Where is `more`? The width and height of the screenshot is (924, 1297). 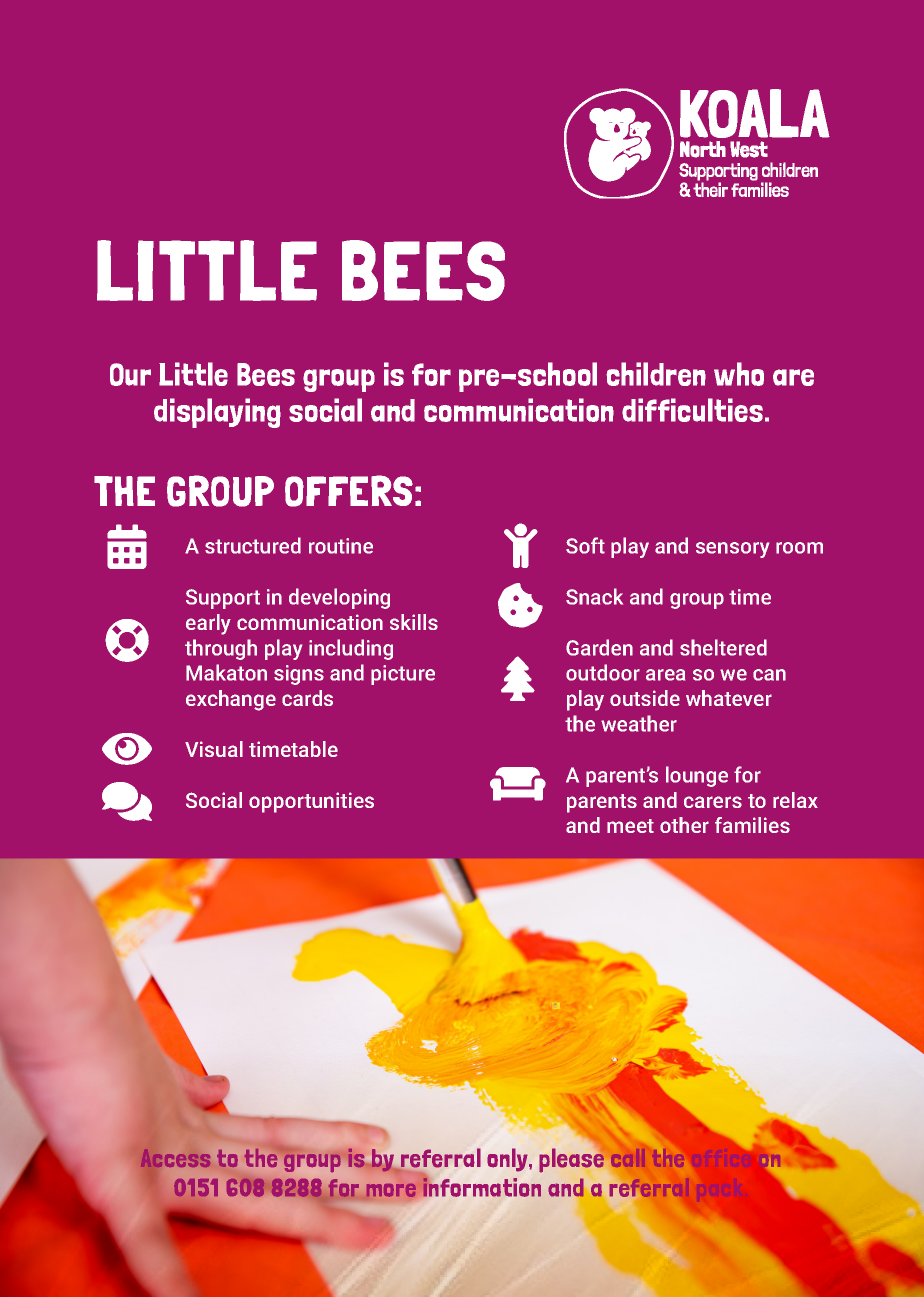 more is located at coordinates (391, 1190).
